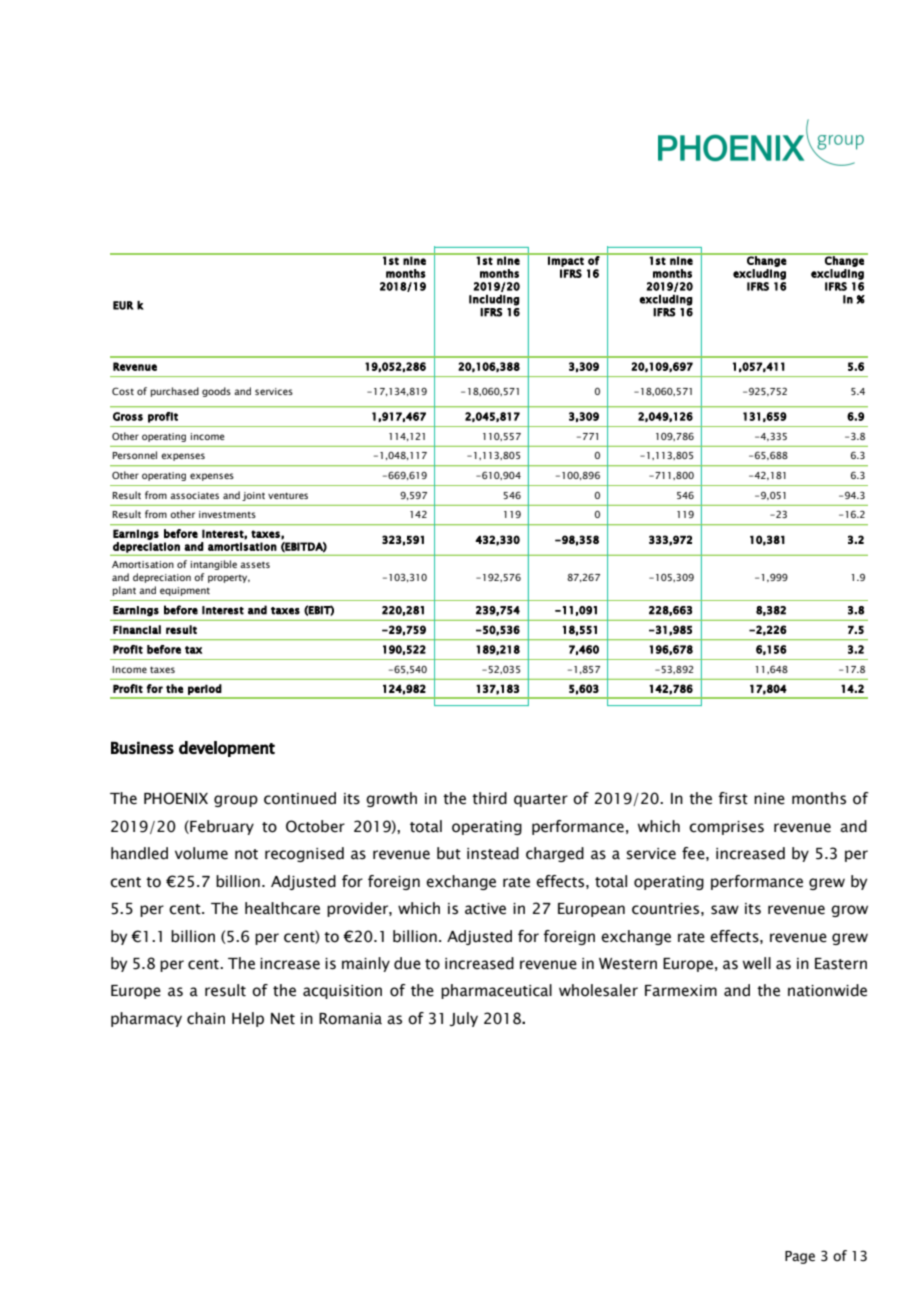 This screenshot has height=1308, width=924. I want to click on chain, so click(206, 1018).
